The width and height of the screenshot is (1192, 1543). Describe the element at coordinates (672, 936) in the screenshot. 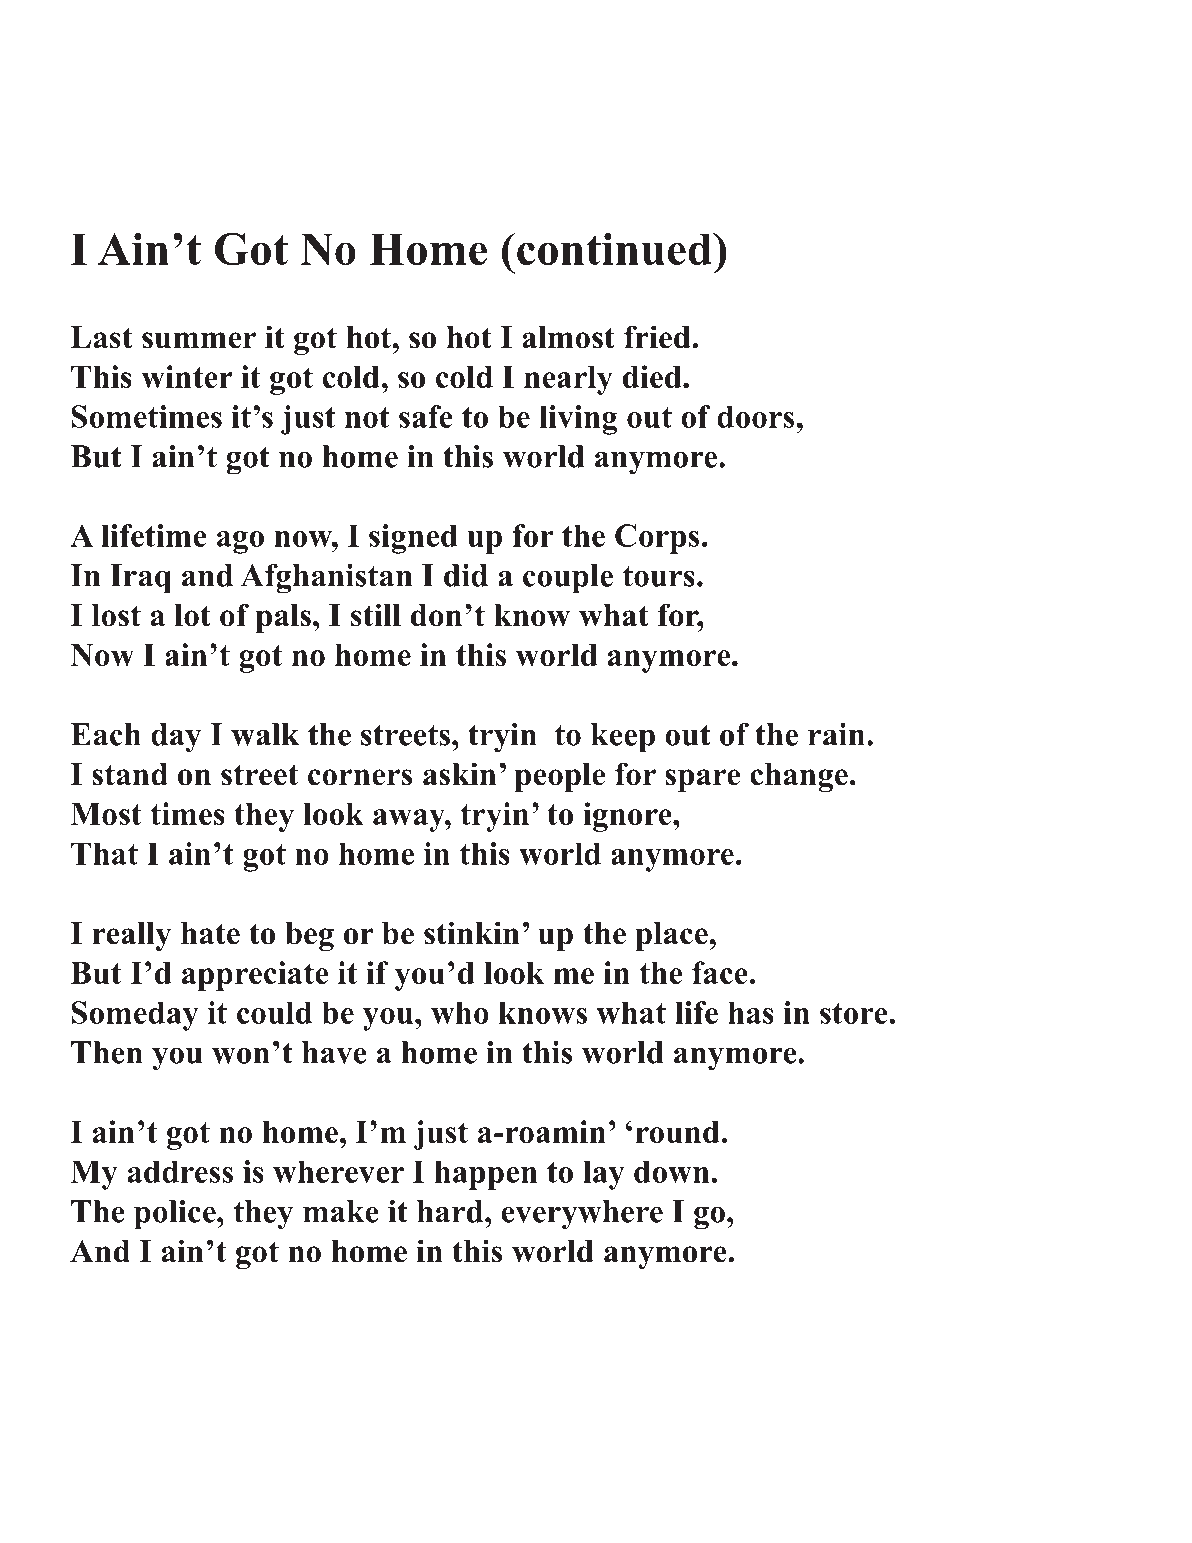

I see `place` at that location.
